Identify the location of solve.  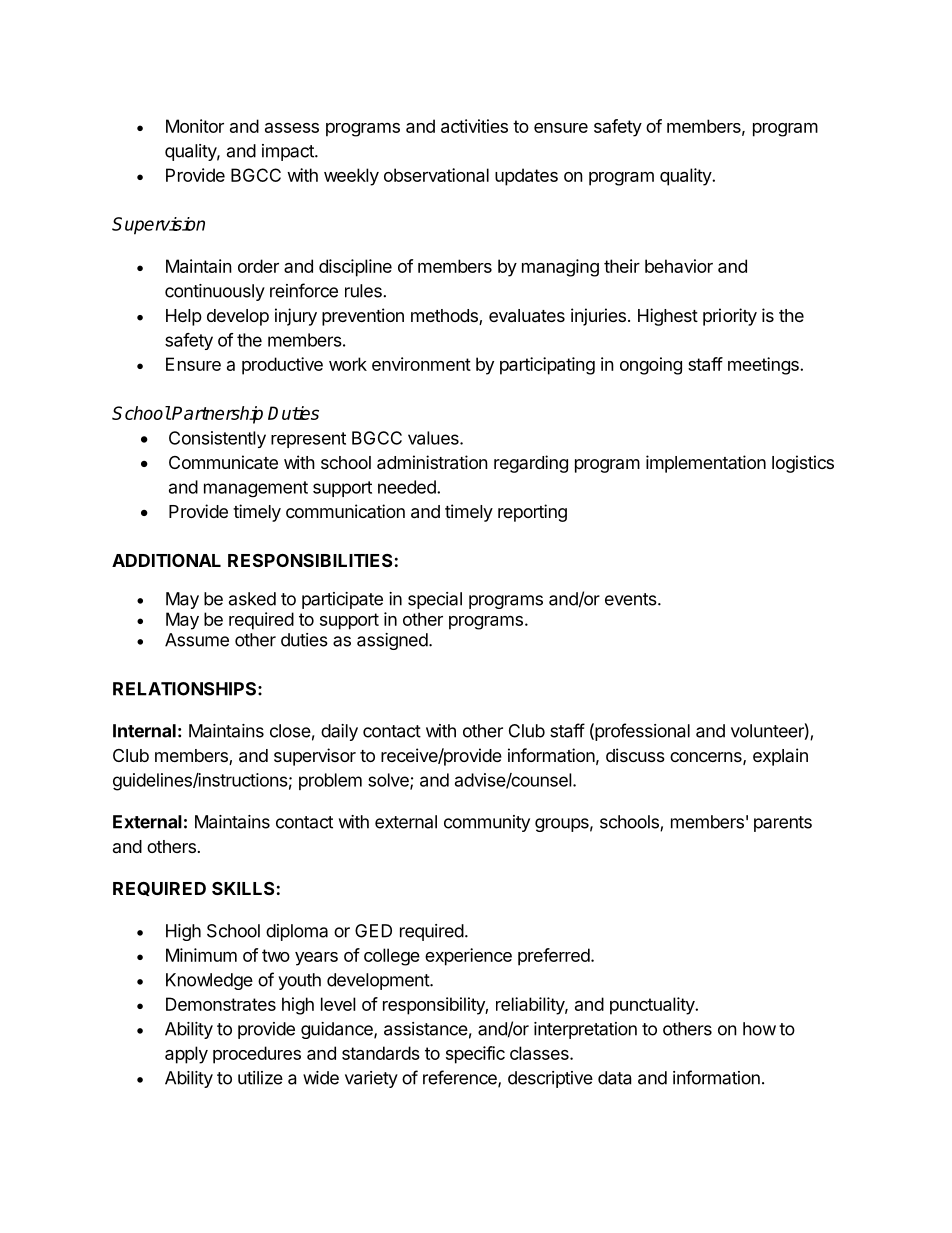
(389, 781).
